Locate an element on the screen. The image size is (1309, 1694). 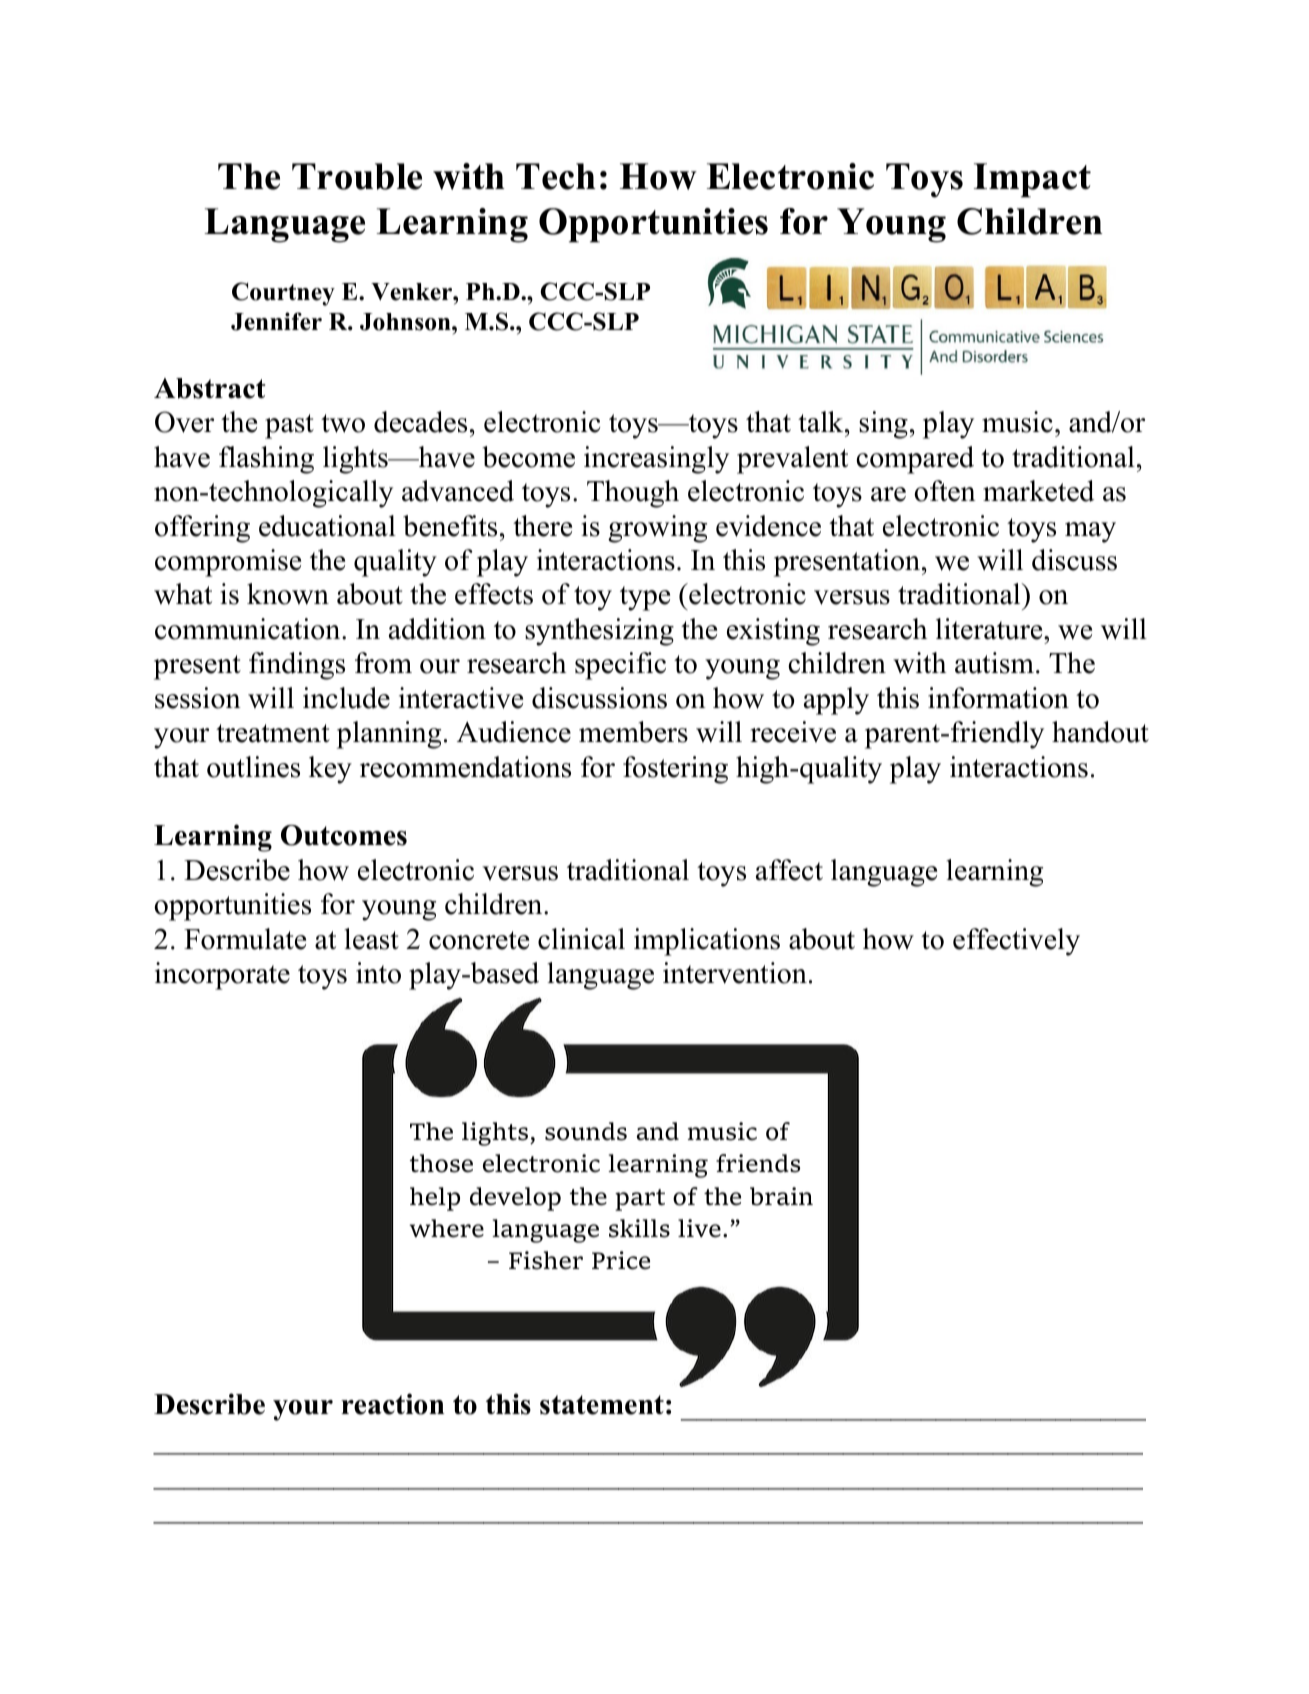
often is located at coordinates (945, 491).
